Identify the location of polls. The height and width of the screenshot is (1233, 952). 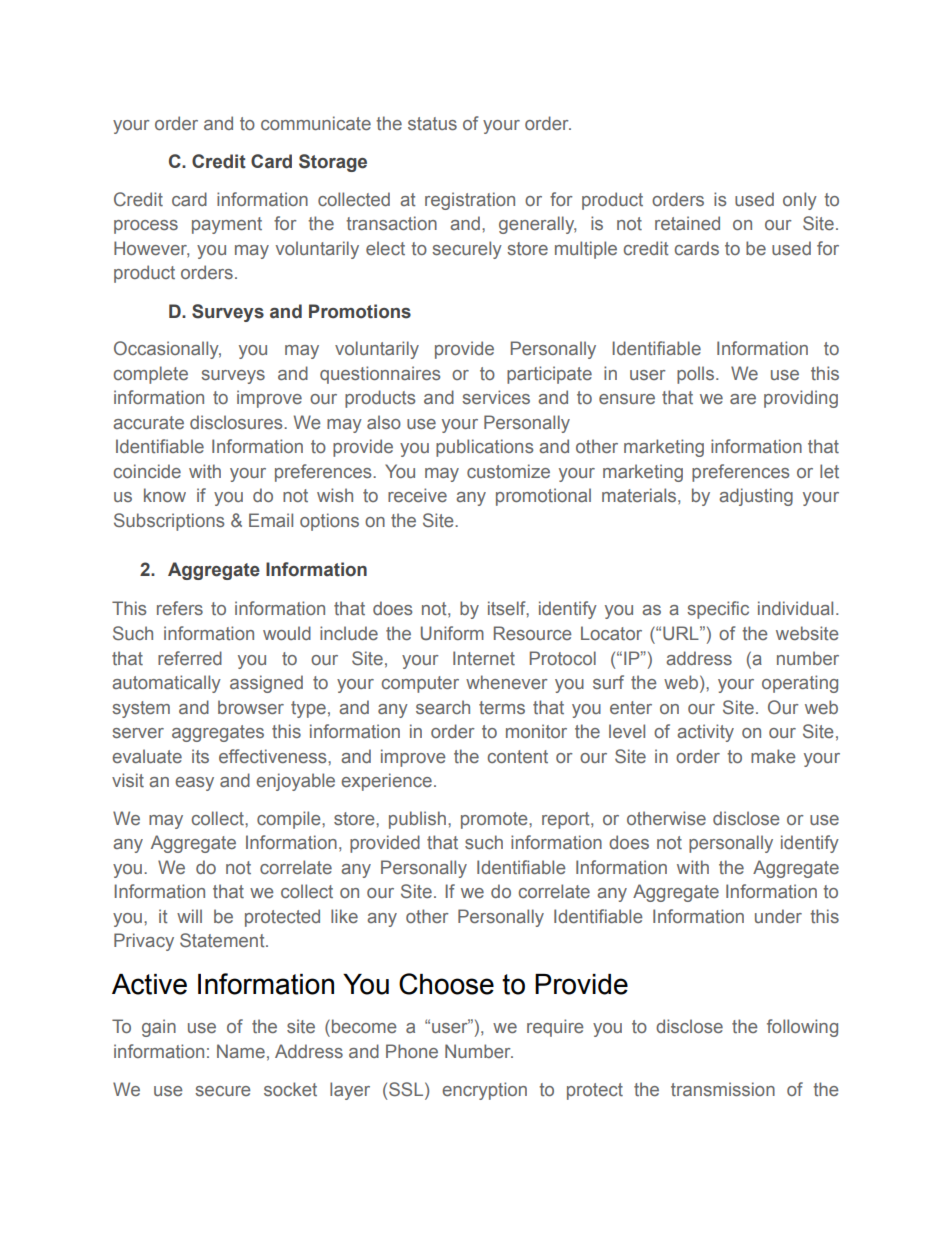
(697, 375).
